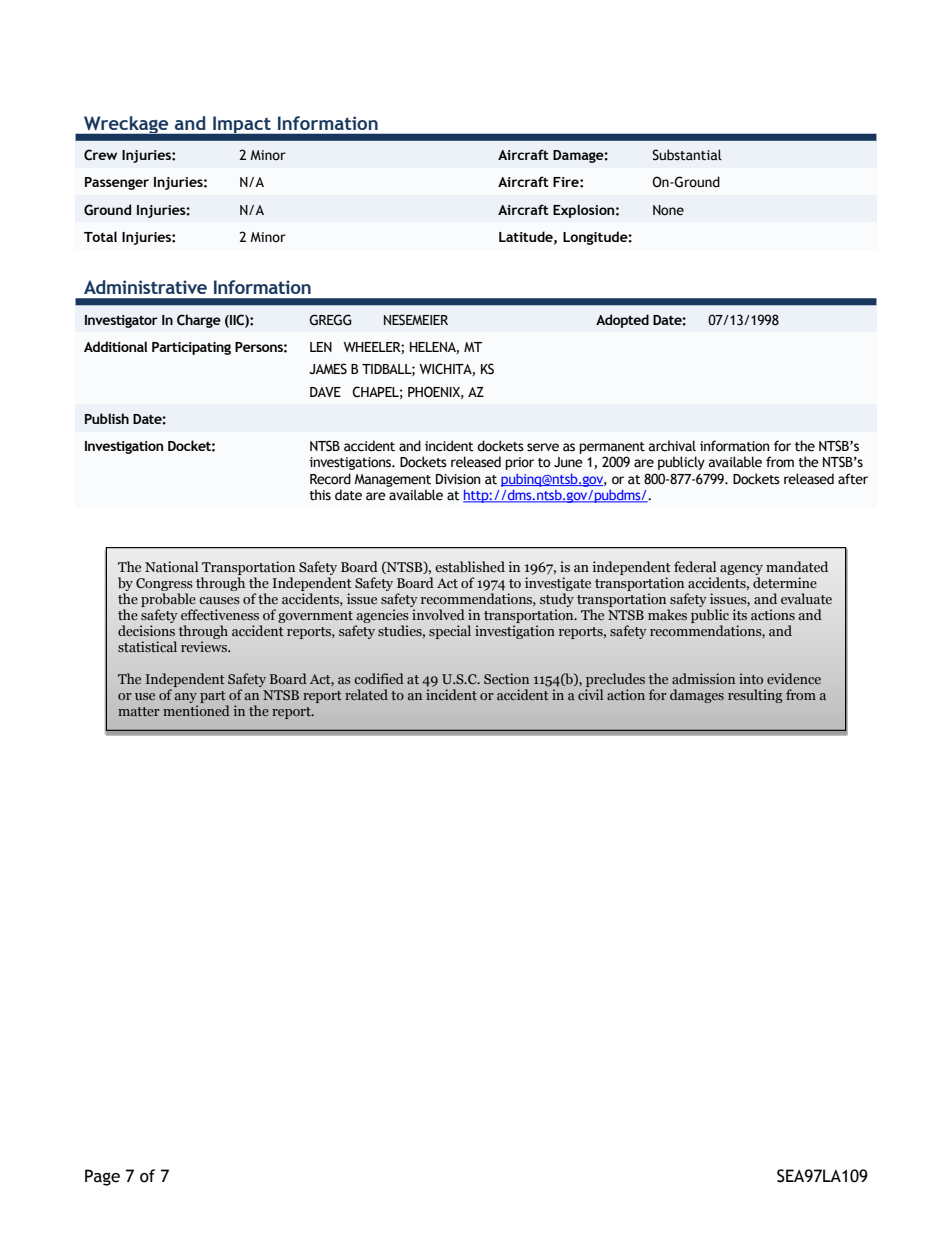  Describe the element at coordinates (668, 210) in the screenshot. I see `None` at that location.
